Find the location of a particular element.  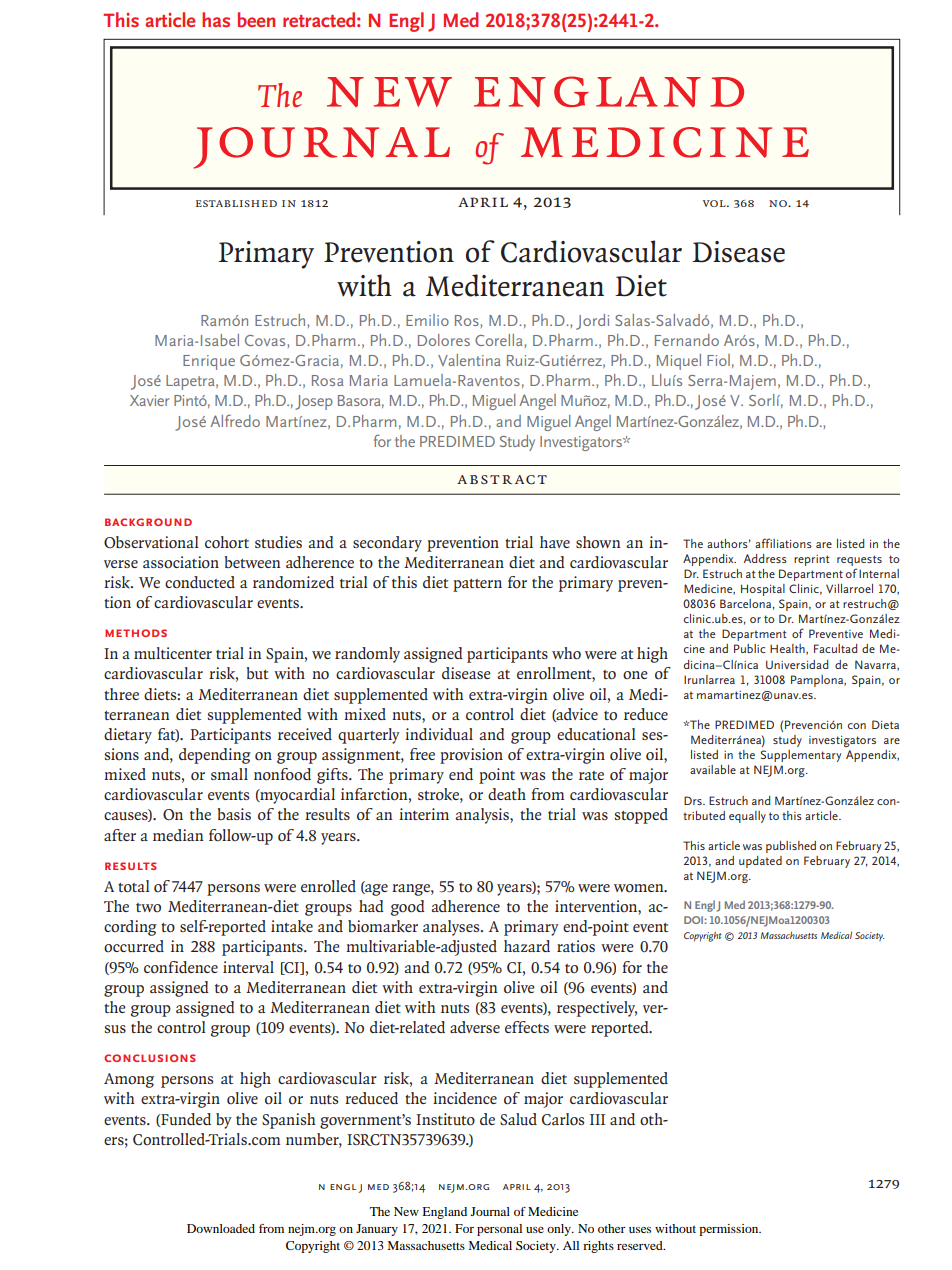

permission is located at coordinates (730, 1230).
